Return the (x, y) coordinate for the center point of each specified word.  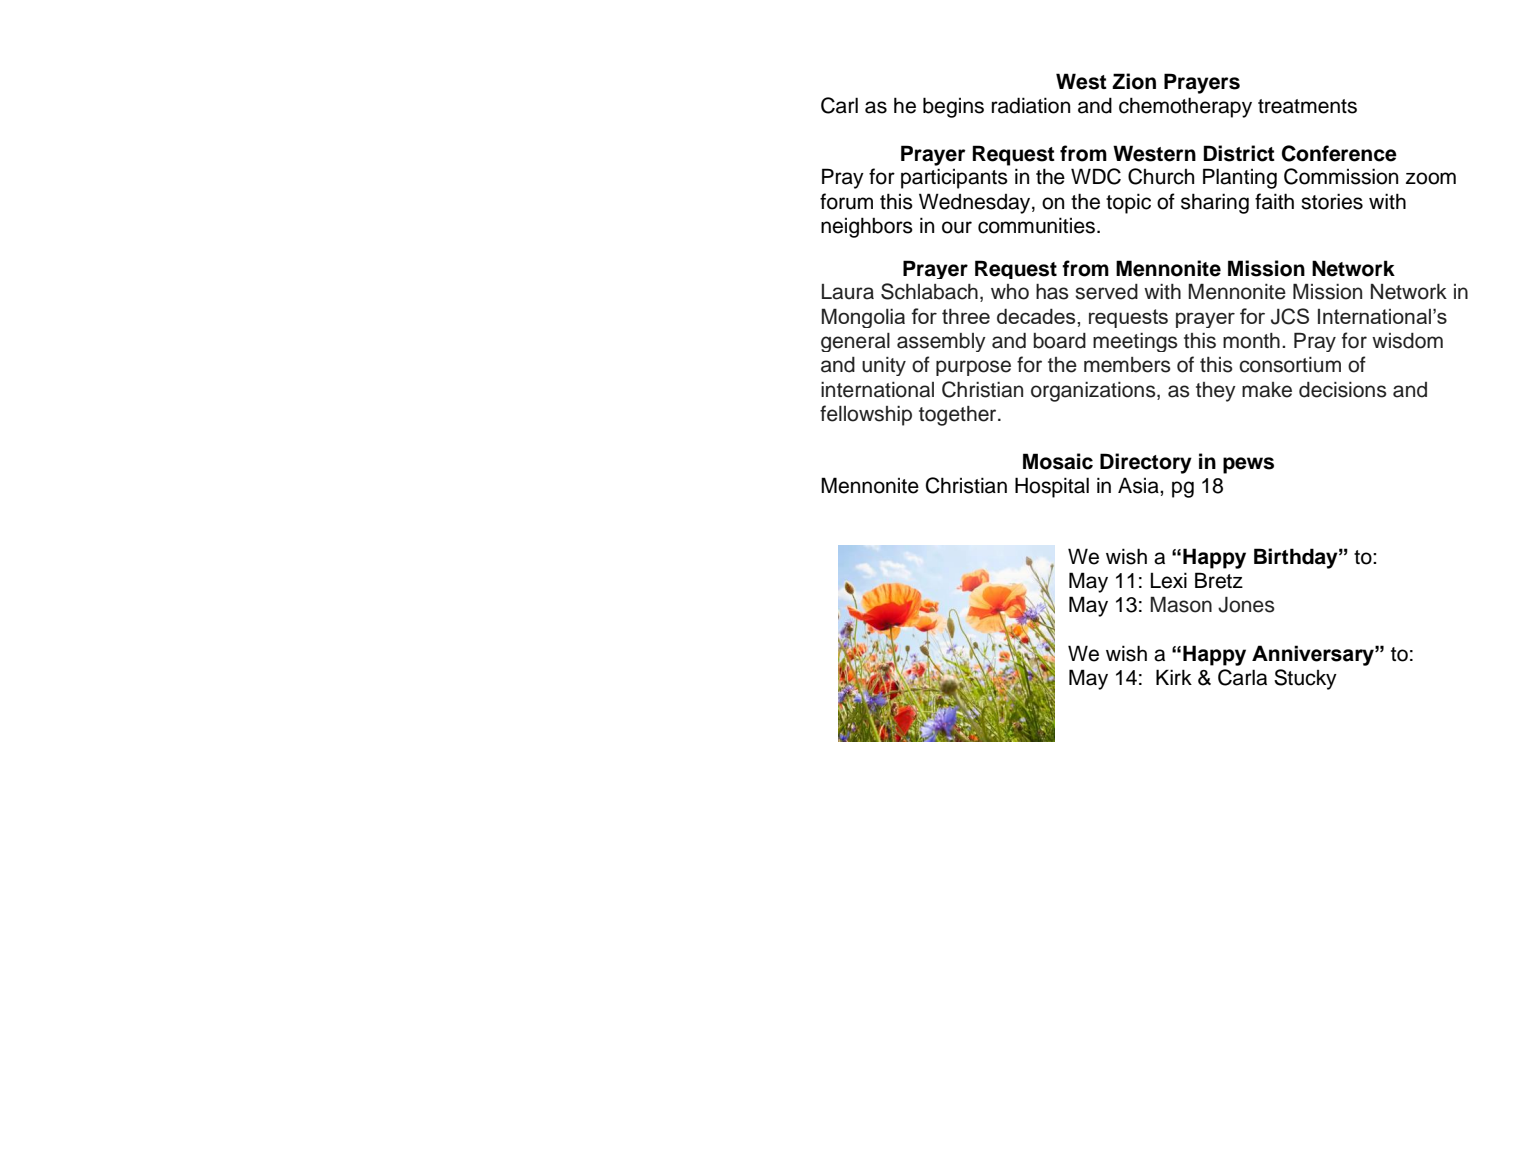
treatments (1307, 106)
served (1106, 292)
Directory (1146, 463)
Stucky (1305, 679)
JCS (1290, 316)
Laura (848, 292)
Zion (1134, 81)
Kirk (1174, 677)
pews (1248, 465)
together (959, 416)
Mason (1181, 605)
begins (953, 107)
